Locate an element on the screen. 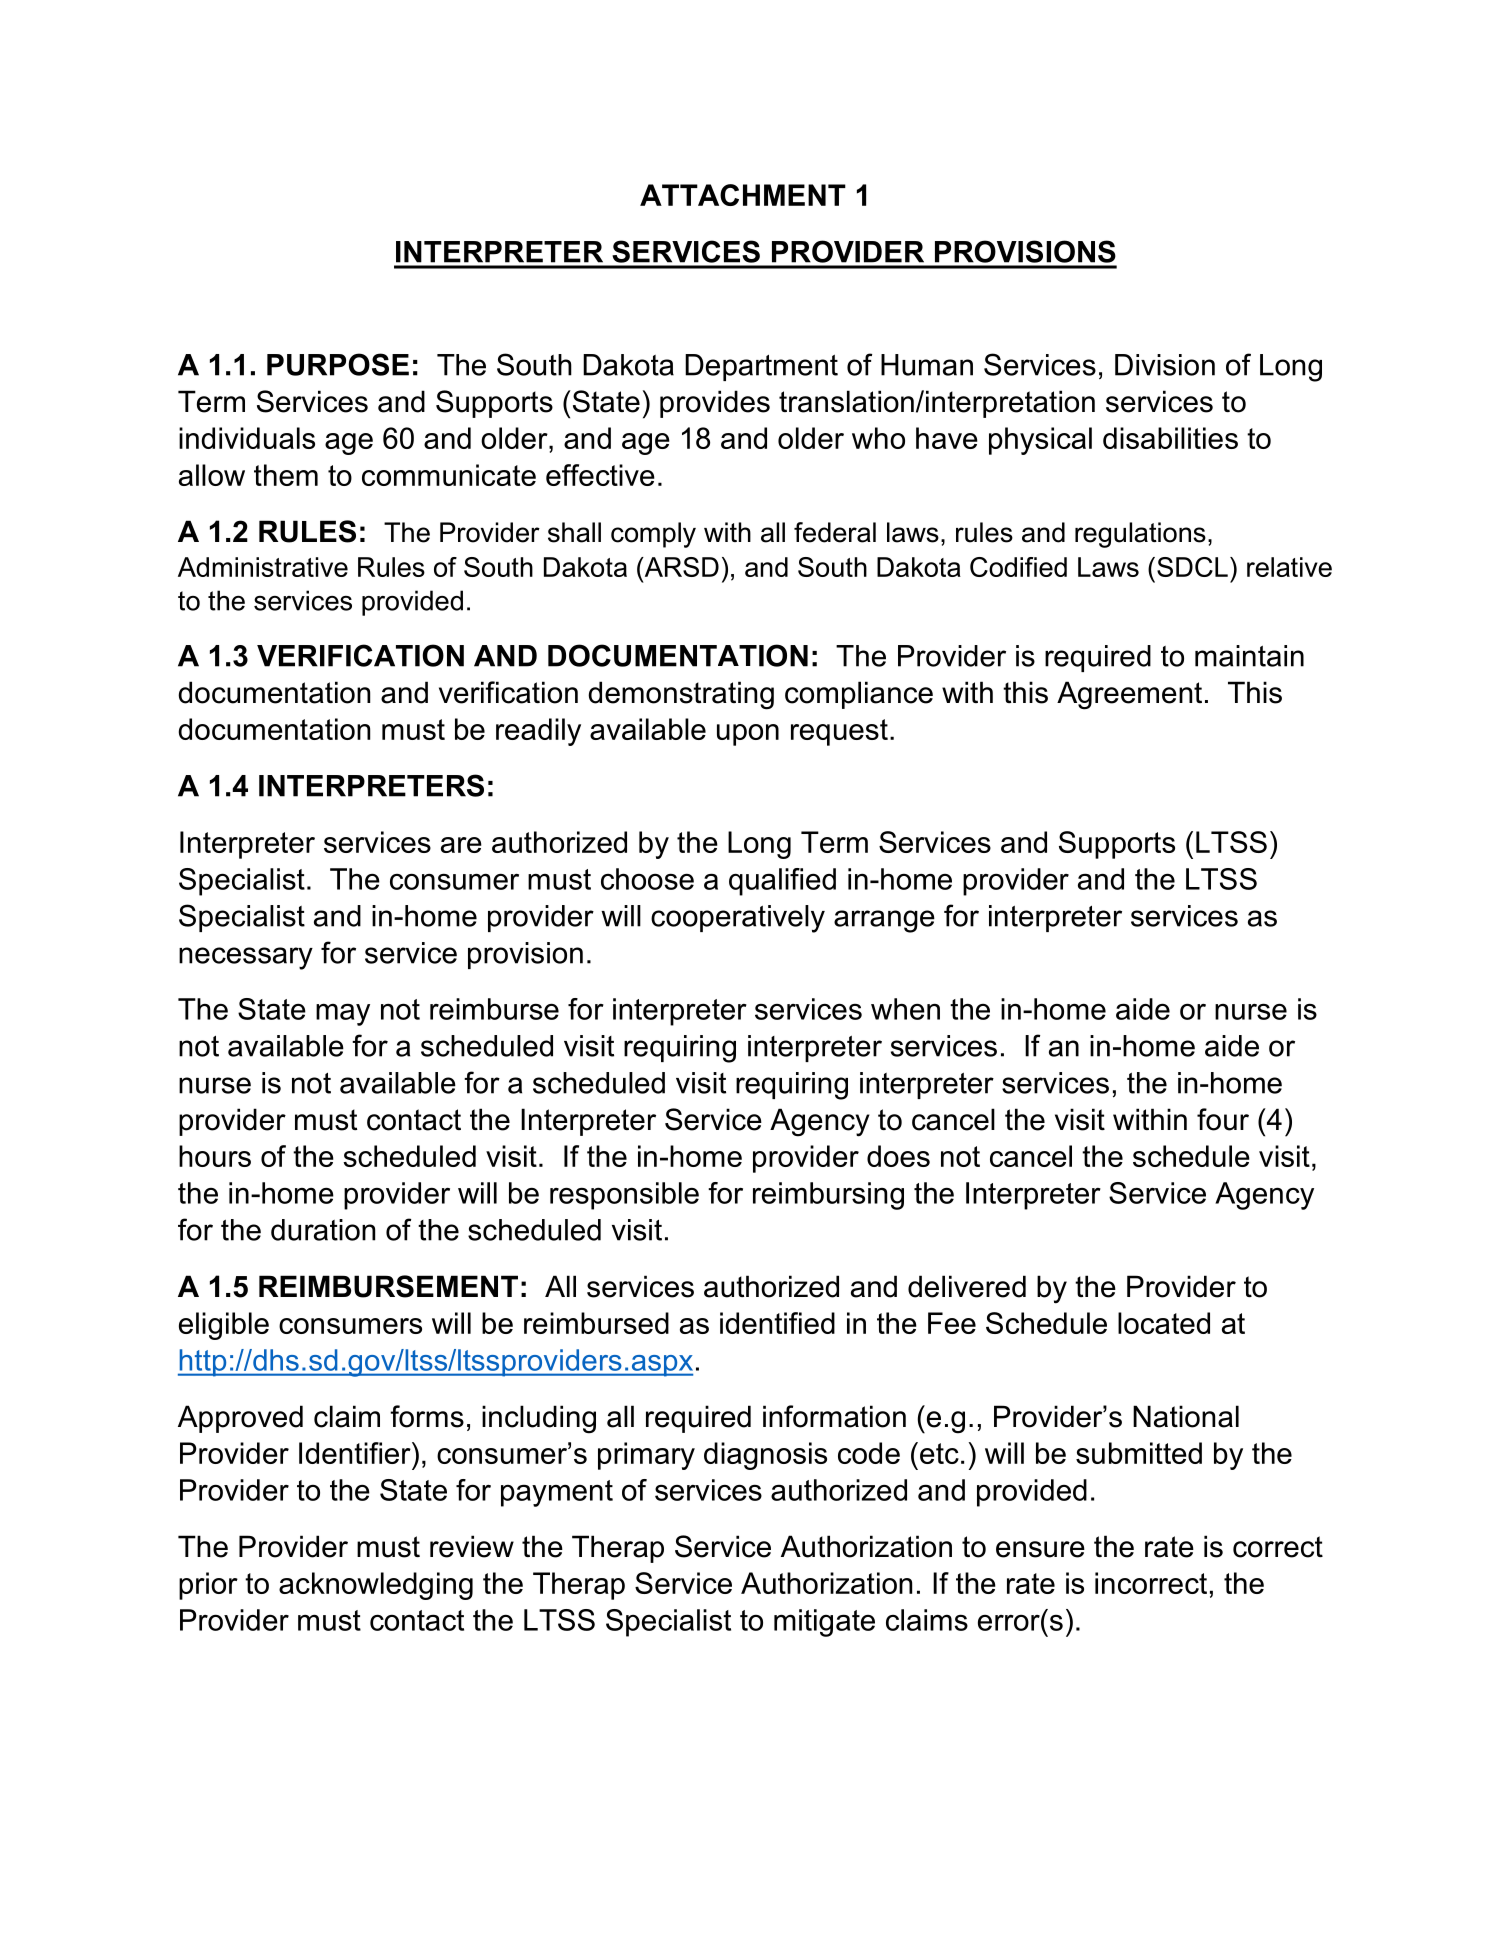 The width and height of the screenshot is (1511, 1956). mitigate is located at coordinates (824, 1623).
